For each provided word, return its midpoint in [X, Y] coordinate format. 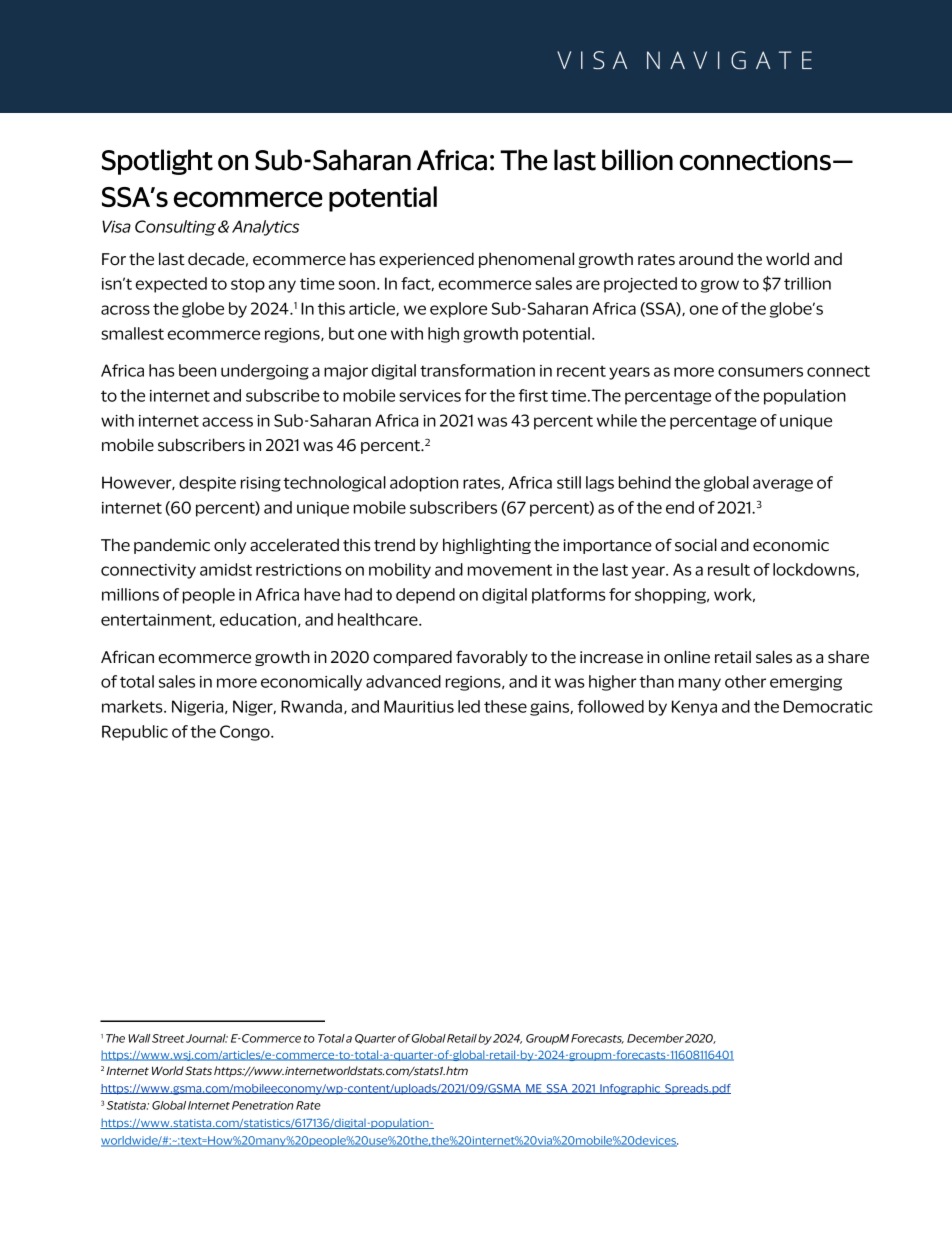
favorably [492, 658]
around [706, 259]
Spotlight [157, 162]
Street [168, 1038]
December [655, 1038]
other [745, 681]
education [258, 619]
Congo [246, 733]
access [227, 422]
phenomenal [526, 260]
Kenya [694, 708]
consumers [760, 372]
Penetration [262, 1105]
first [533, 395]
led [469, 706]
